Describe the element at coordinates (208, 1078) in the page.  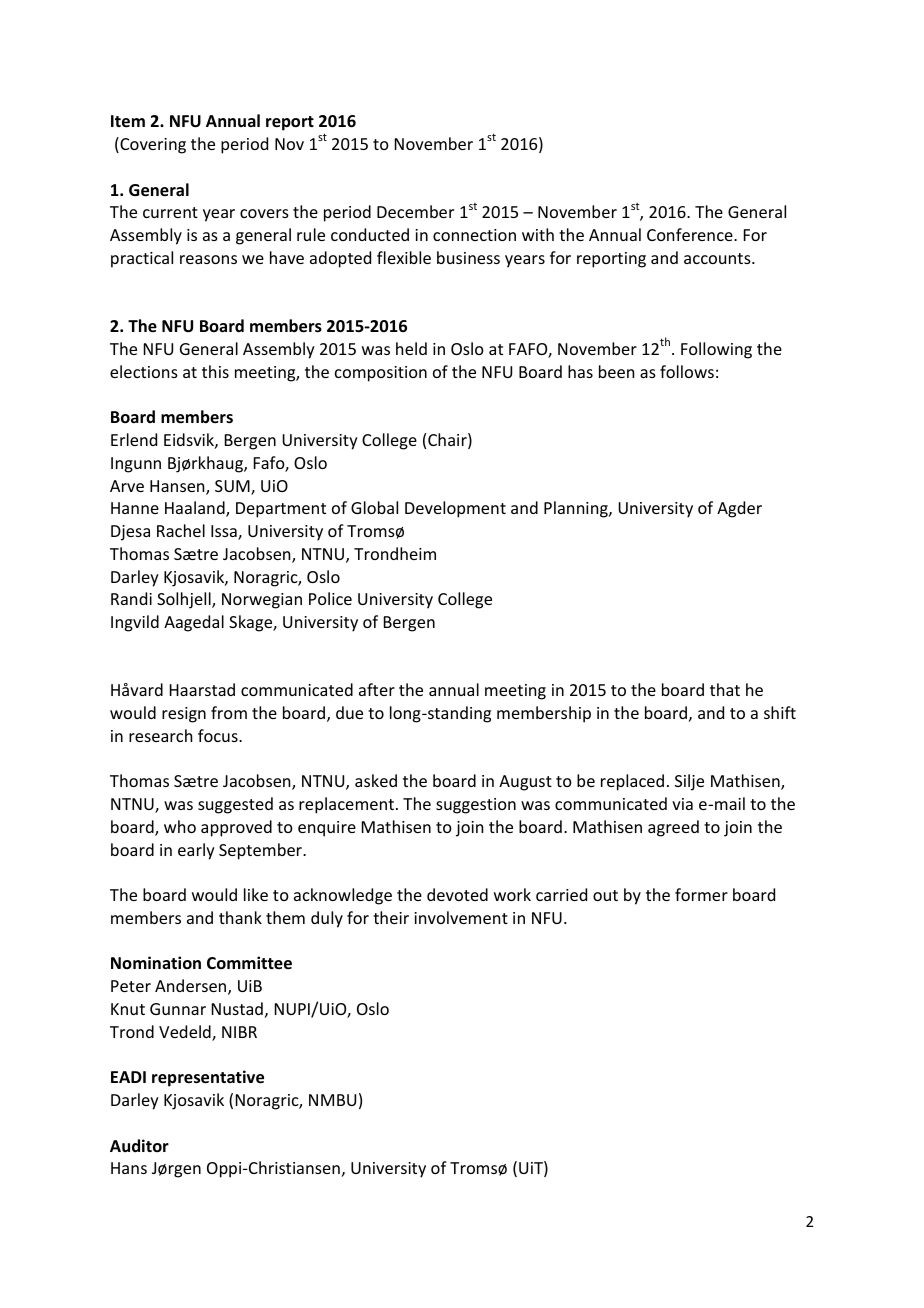
I see `representative` at that location.
